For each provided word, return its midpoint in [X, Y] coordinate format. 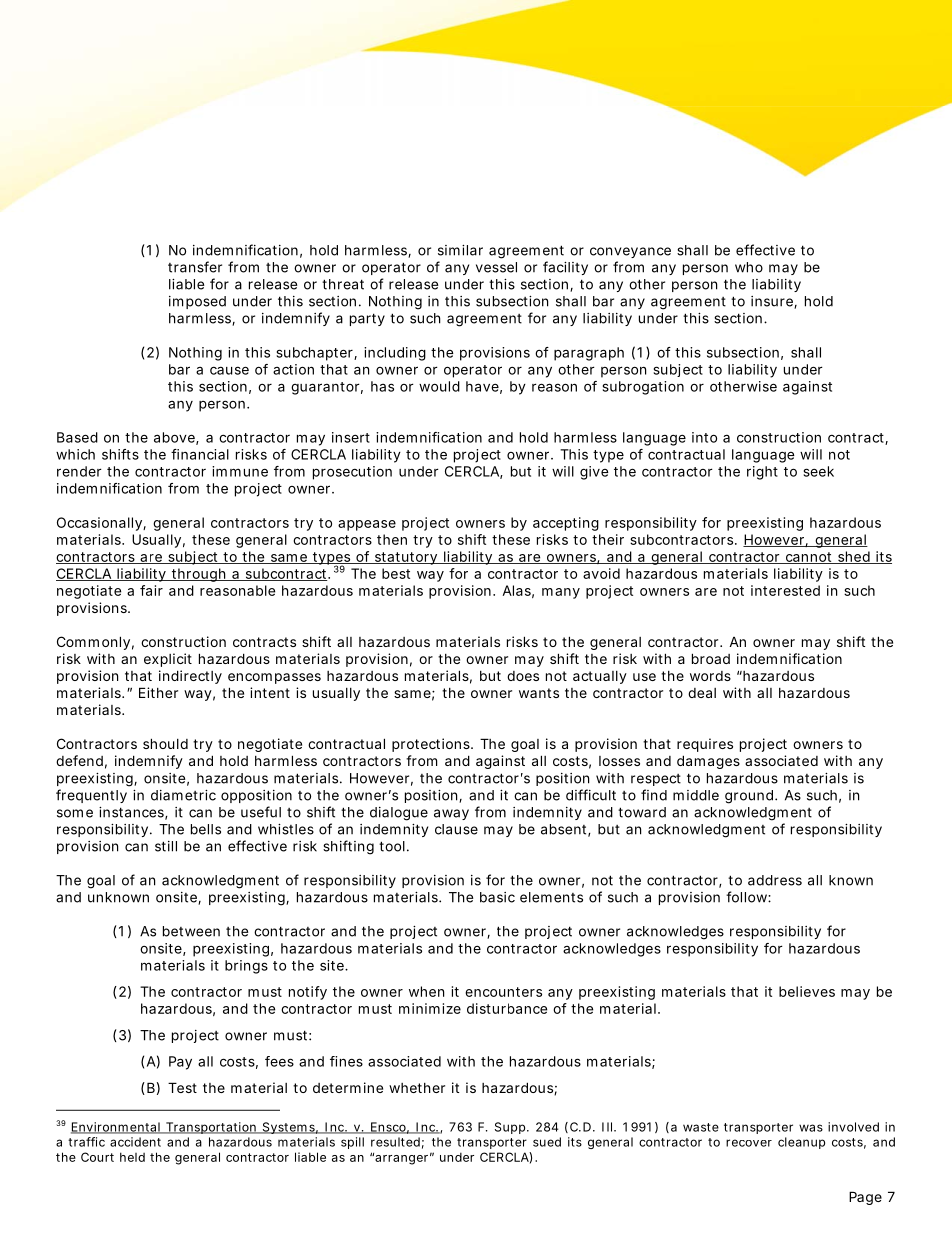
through [198, 575]
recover [749, 1143]
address [775, 880]
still [166, 846]
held [132, 1157]
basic [497, 897]
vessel [496, 267]
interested [785, 590]
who [749, 267]
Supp [510, 1128]
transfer [195, 267]
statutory [405, 558]
